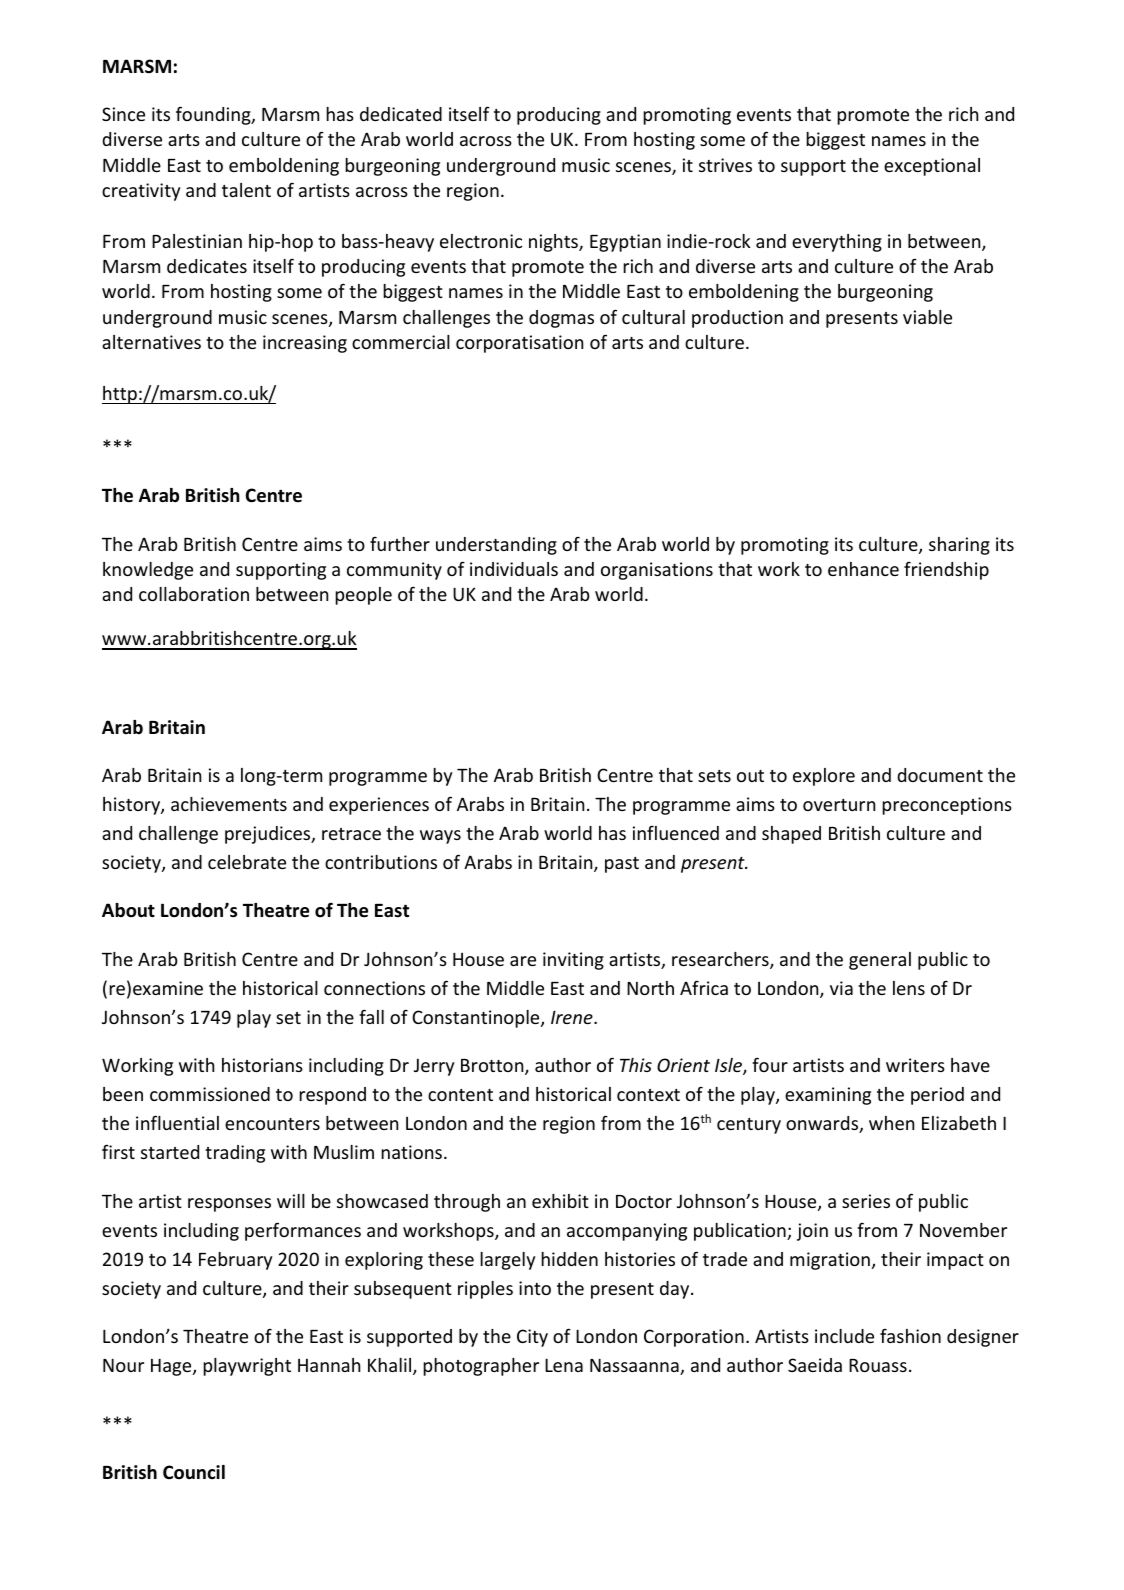  What do you see at coordinates (194, 1472) in the document?
I see `Council` at bounding box center [194, 1472].
